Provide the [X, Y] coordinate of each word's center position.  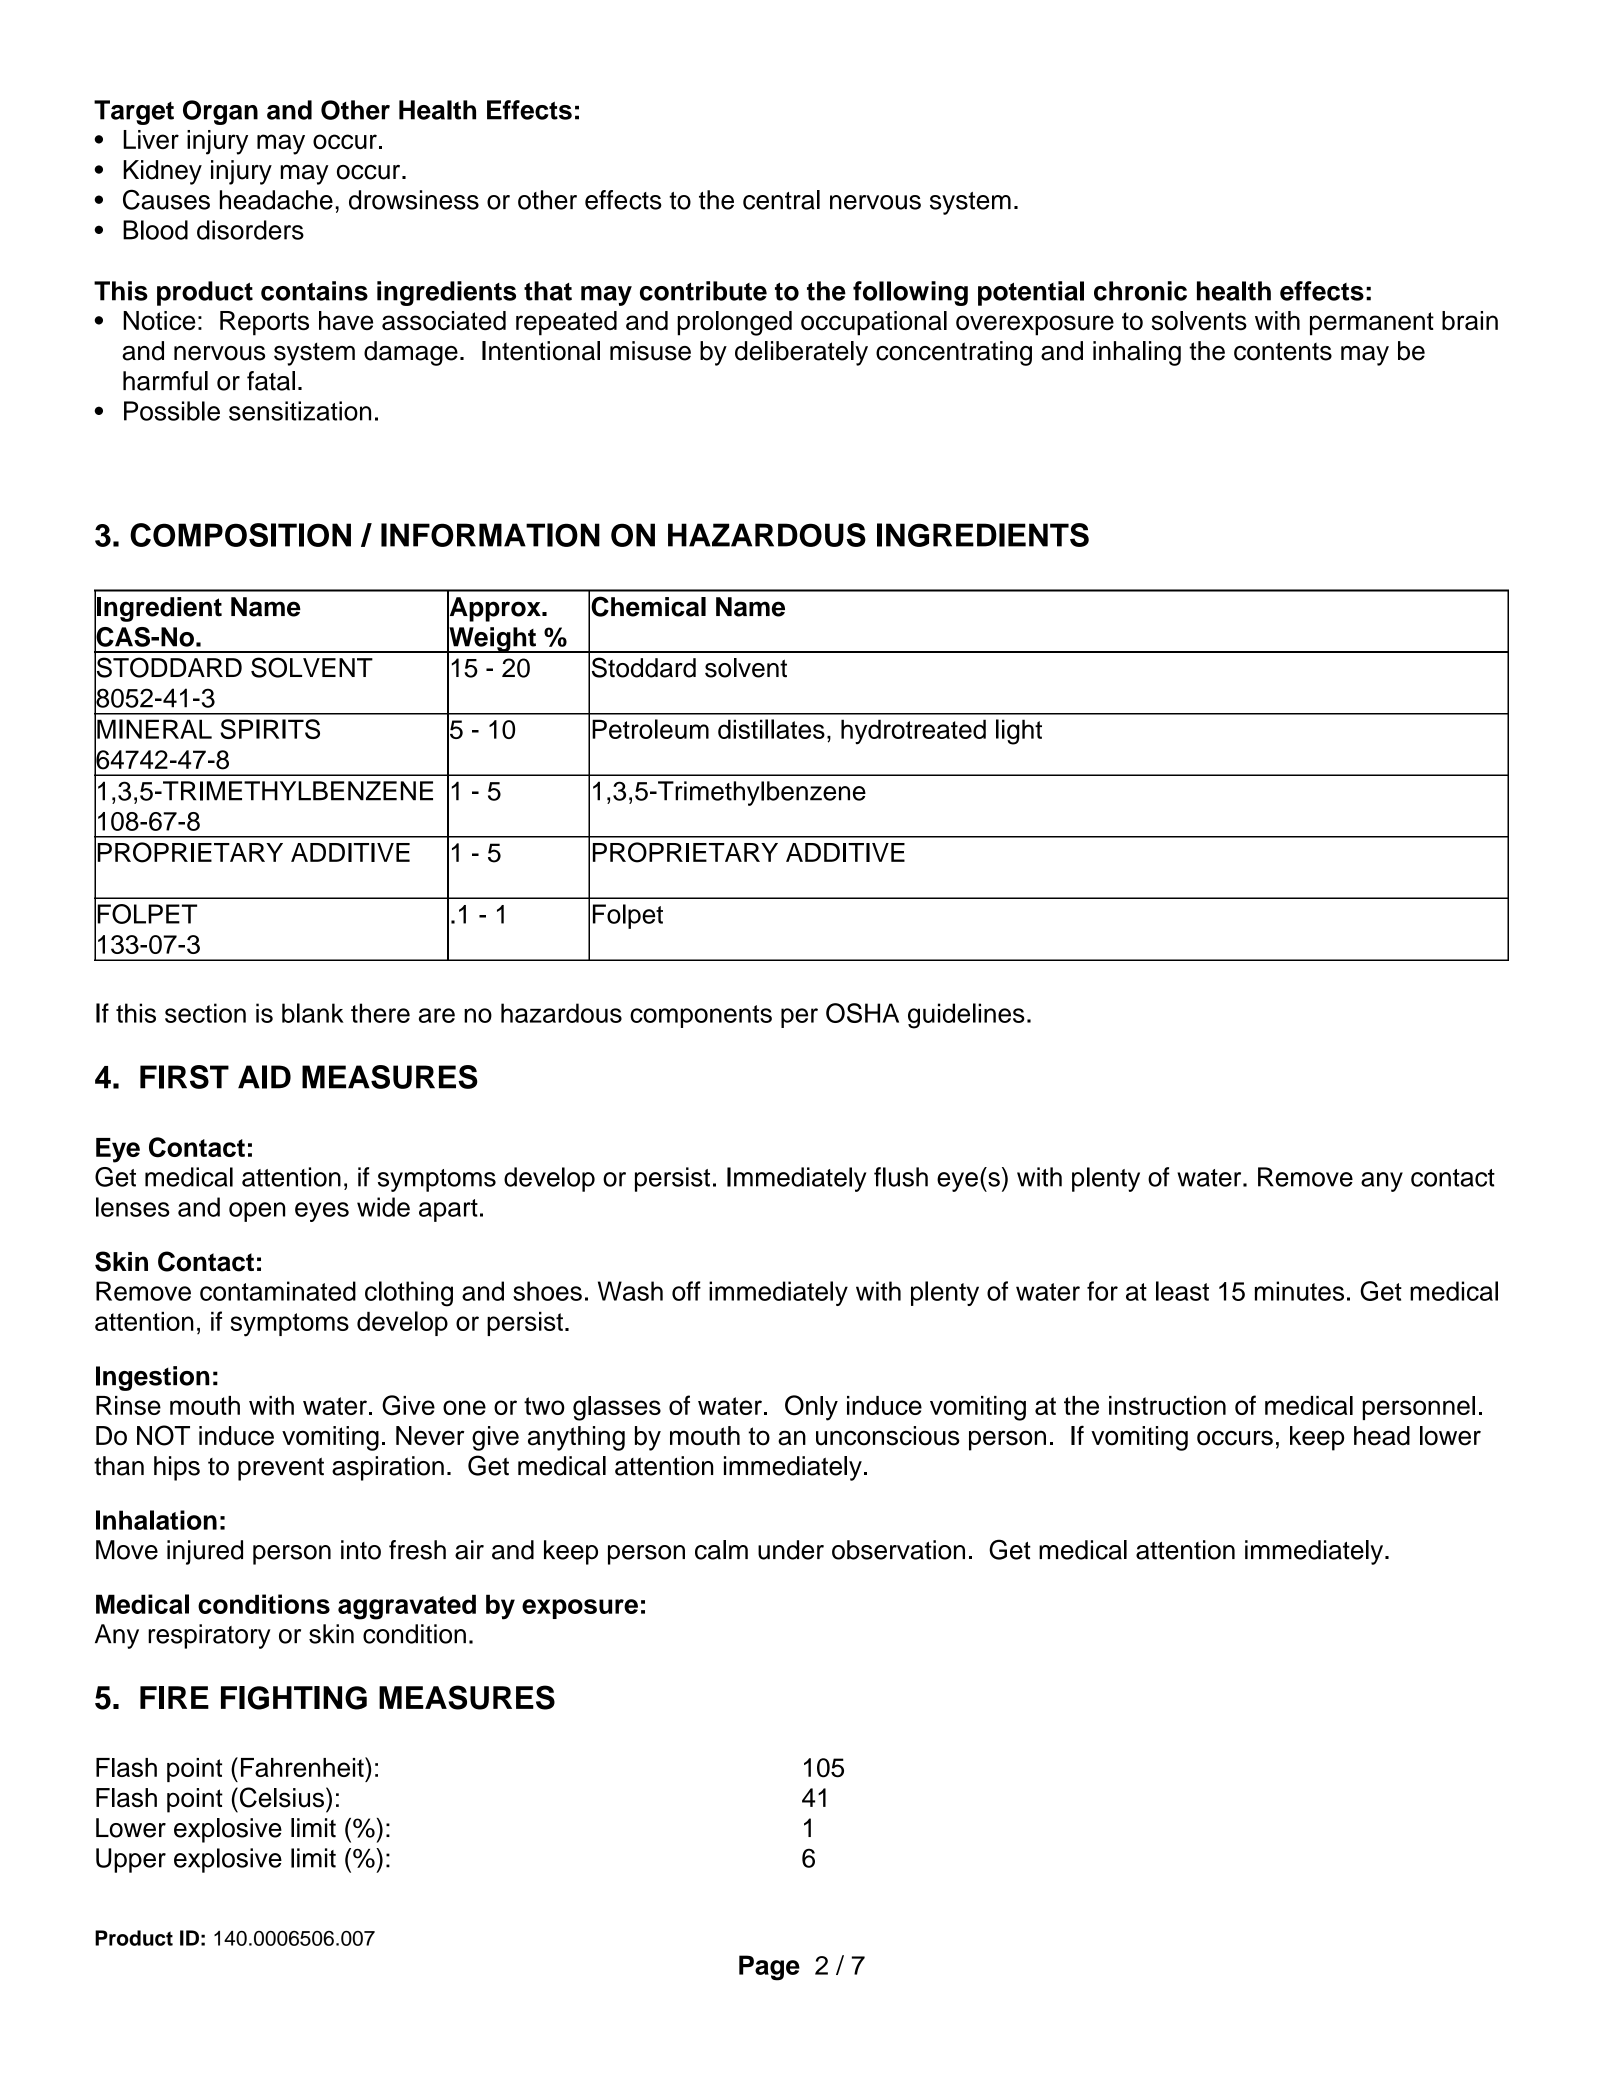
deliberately [801, 353]
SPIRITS [270, 729]
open [257, 1212]
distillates [771, 729]
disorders [250, 230]
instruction [1167, 1405]
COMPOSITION [240, 535]
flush [901, 1177]
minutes [1299, 1291]
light [1019, 732]
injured [205, 1552]
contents [1283, 351]
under [791, 1550]
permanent [1372, 324]
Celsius [280, 1797]
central [781, 200]
